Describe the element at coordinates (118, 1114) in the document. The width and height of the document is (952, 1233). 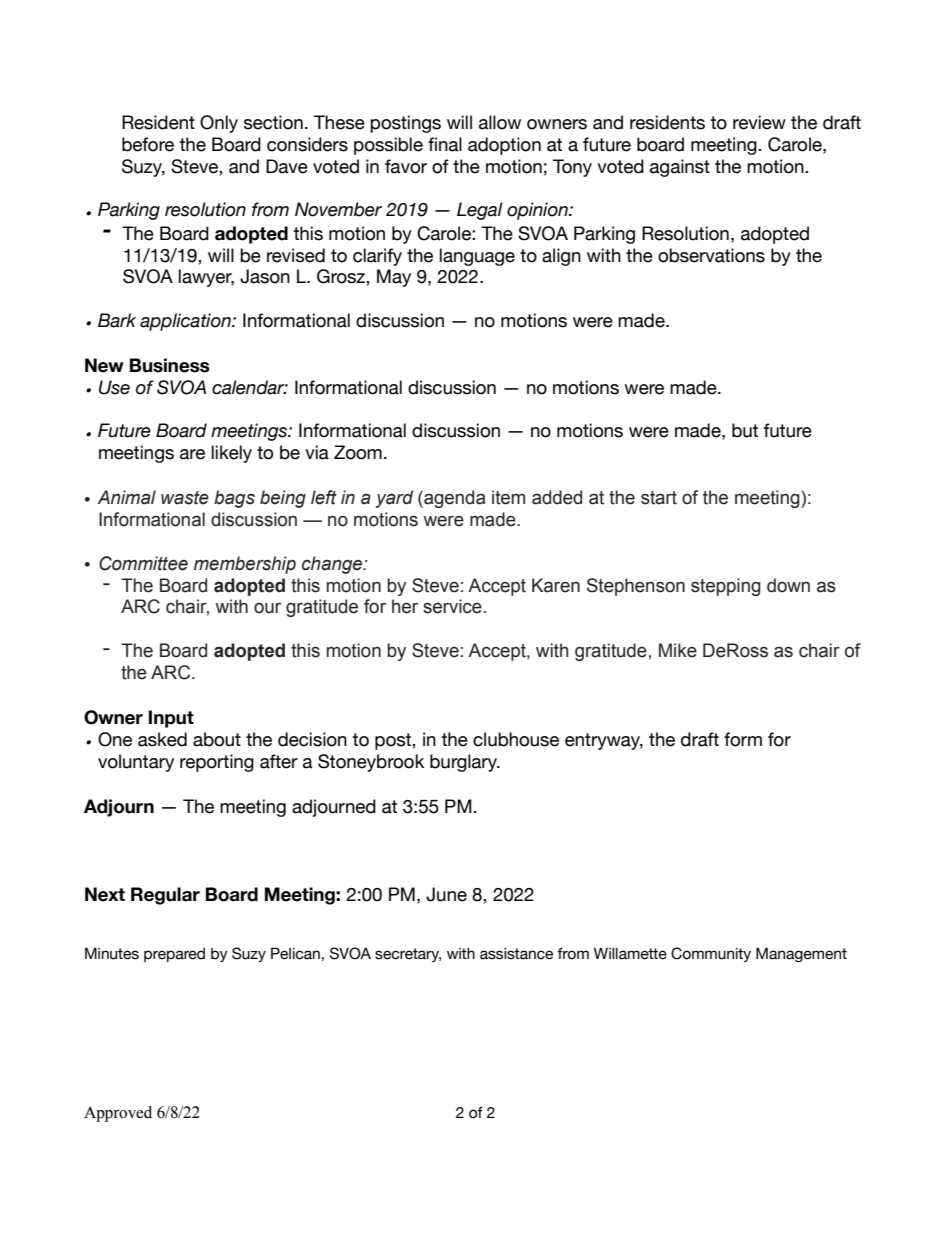
I see `Approved` at that location.
